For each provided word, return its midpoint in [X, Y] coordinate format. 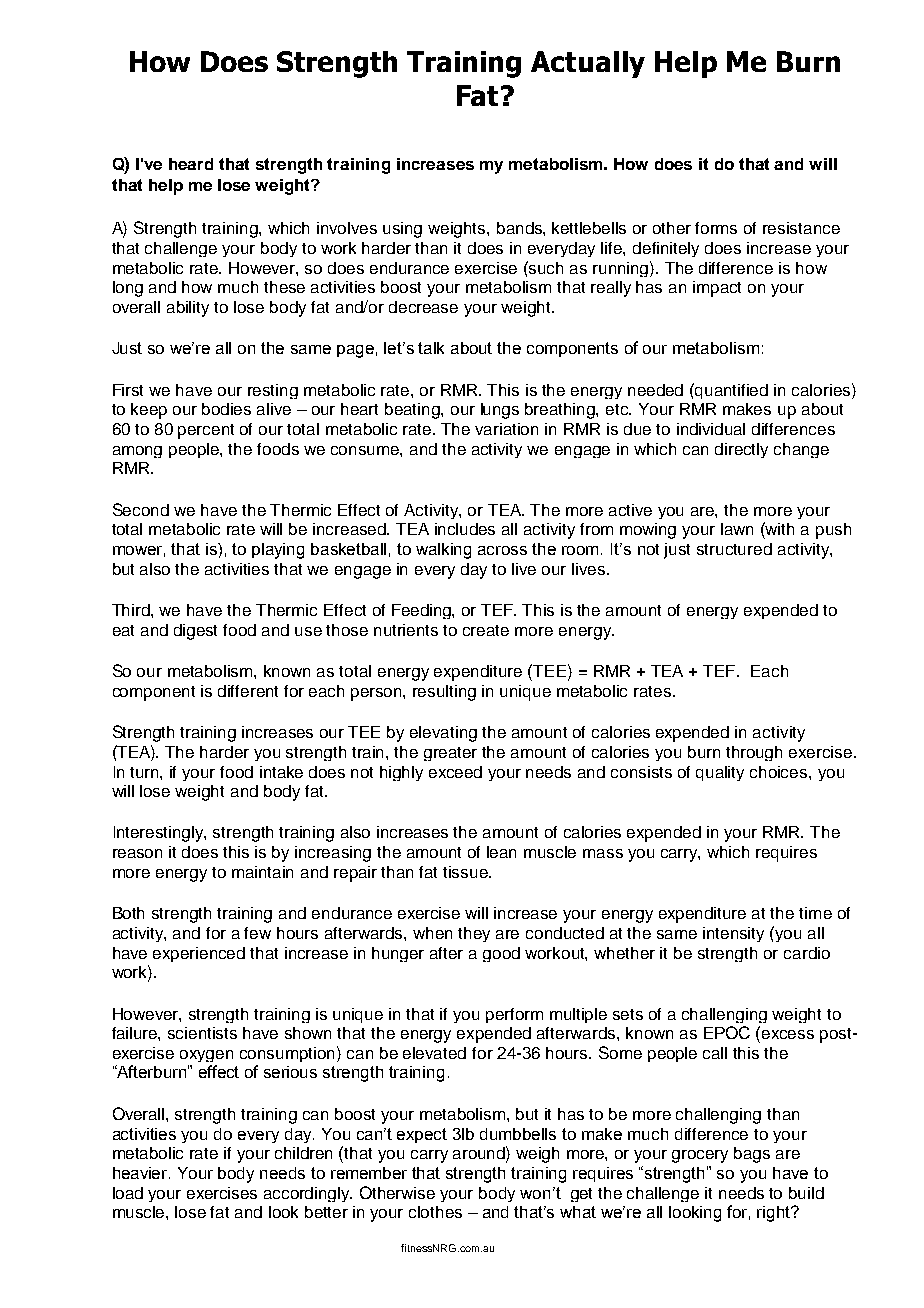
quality [720, 773]
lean [501, 852]
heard [191, 164]
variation [506, 429]
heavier [141, 1173]
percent [206, 431]
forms [716, 228]
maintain [262, 872]
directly [741, 450]
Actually [588, 64]
